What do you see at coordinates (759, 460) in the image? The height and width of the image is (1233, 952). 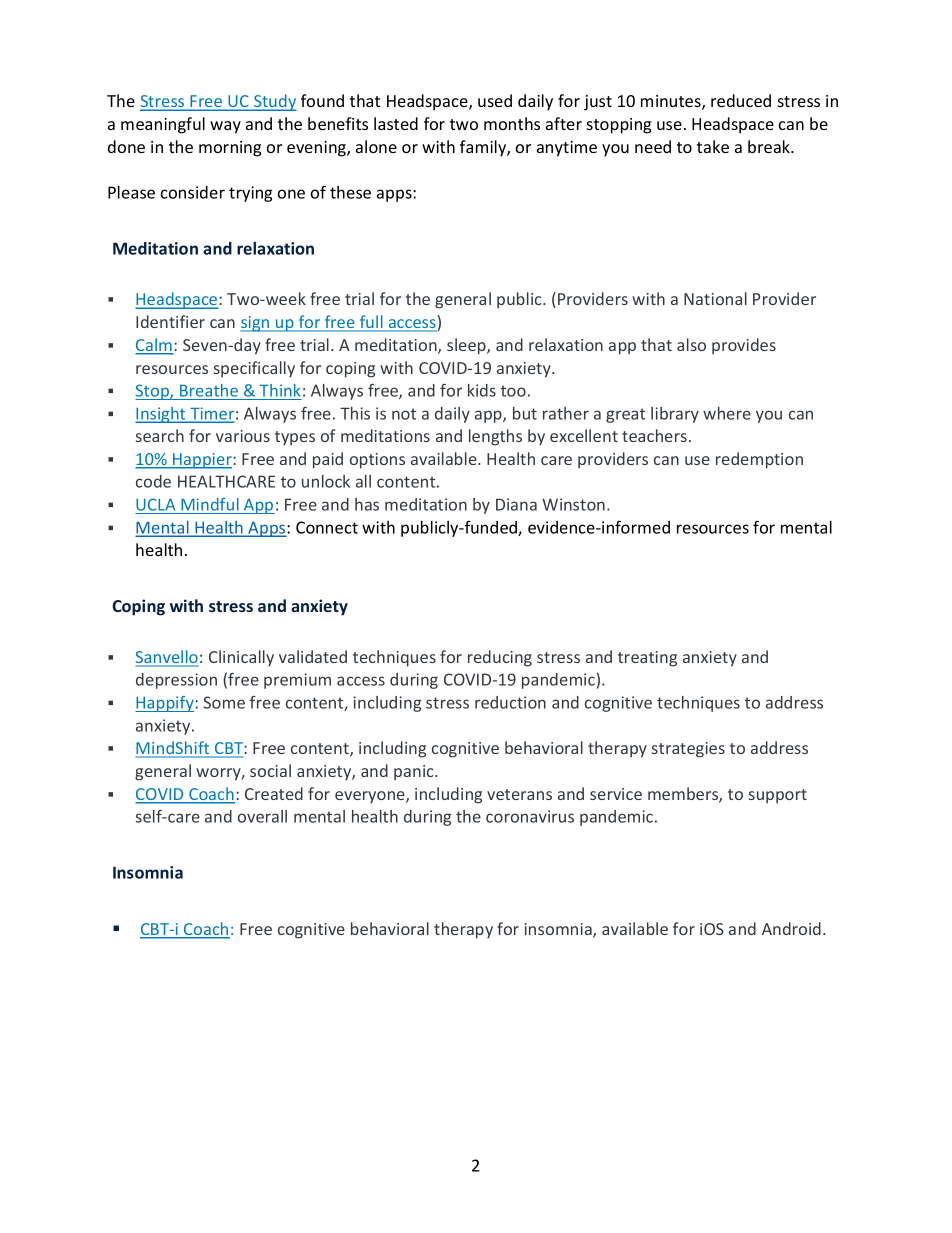 I see `redemption` at bounding box center [759, 460].
